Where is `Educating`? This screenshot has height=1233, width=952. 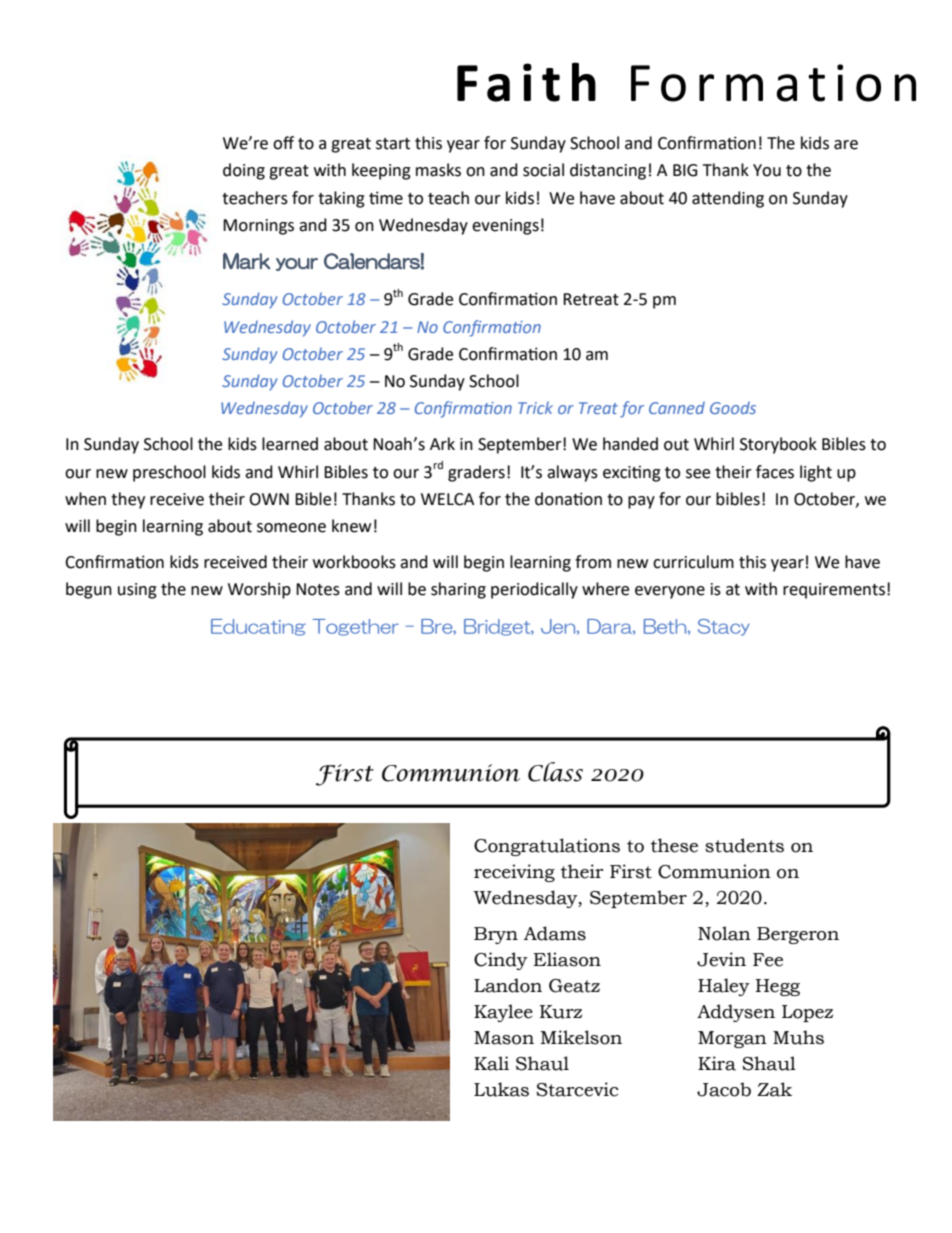
Educating is located at coordinates (258, 627).
